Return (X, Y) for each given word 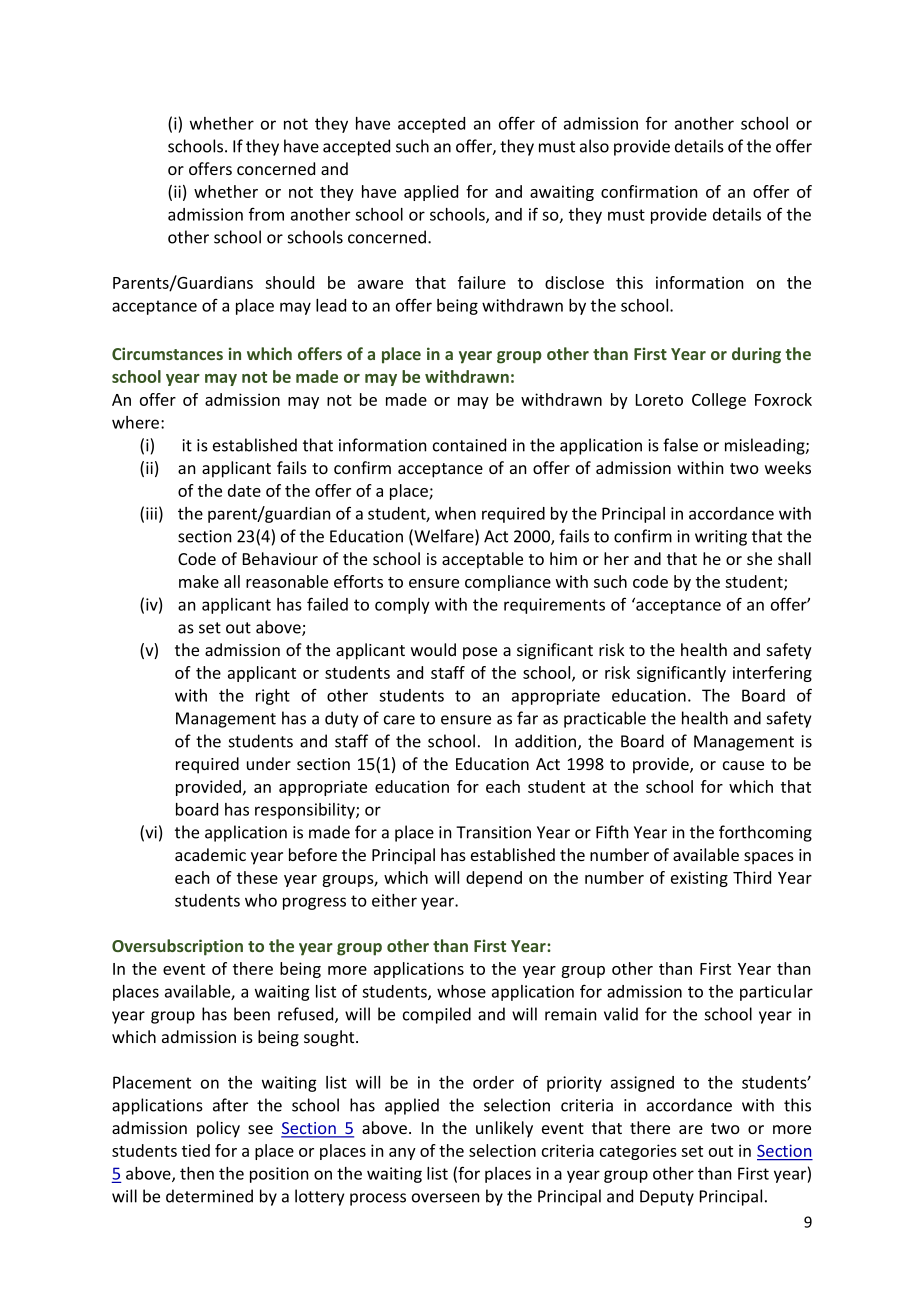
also (594, 146)
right (273, 697)
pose (480, 653)
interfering (772, 674)
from (266, 214)
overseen (446, 1198)
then (197, 1173)
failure (482, 282)
